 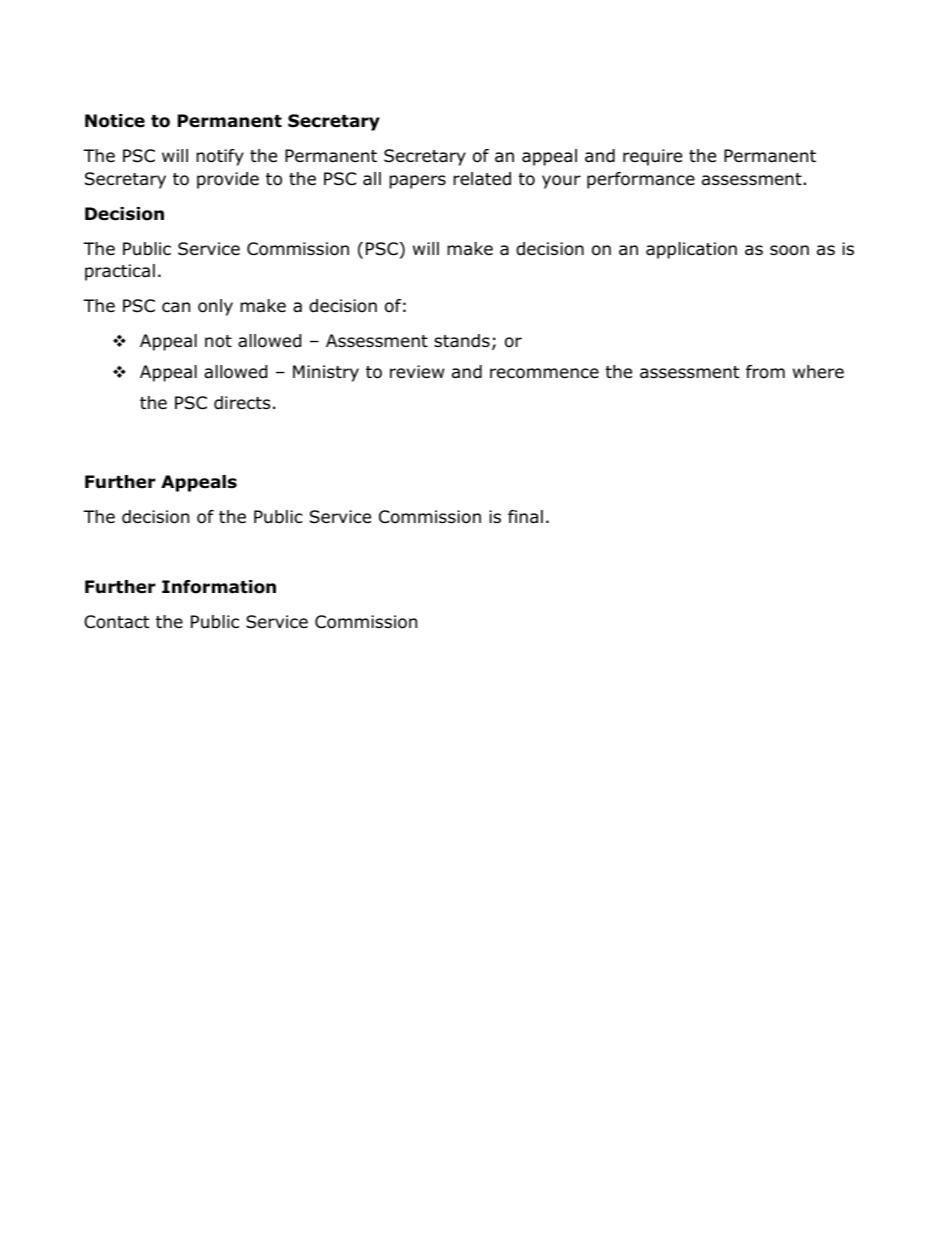 I want to click on review, so click(x=417, y=372).
